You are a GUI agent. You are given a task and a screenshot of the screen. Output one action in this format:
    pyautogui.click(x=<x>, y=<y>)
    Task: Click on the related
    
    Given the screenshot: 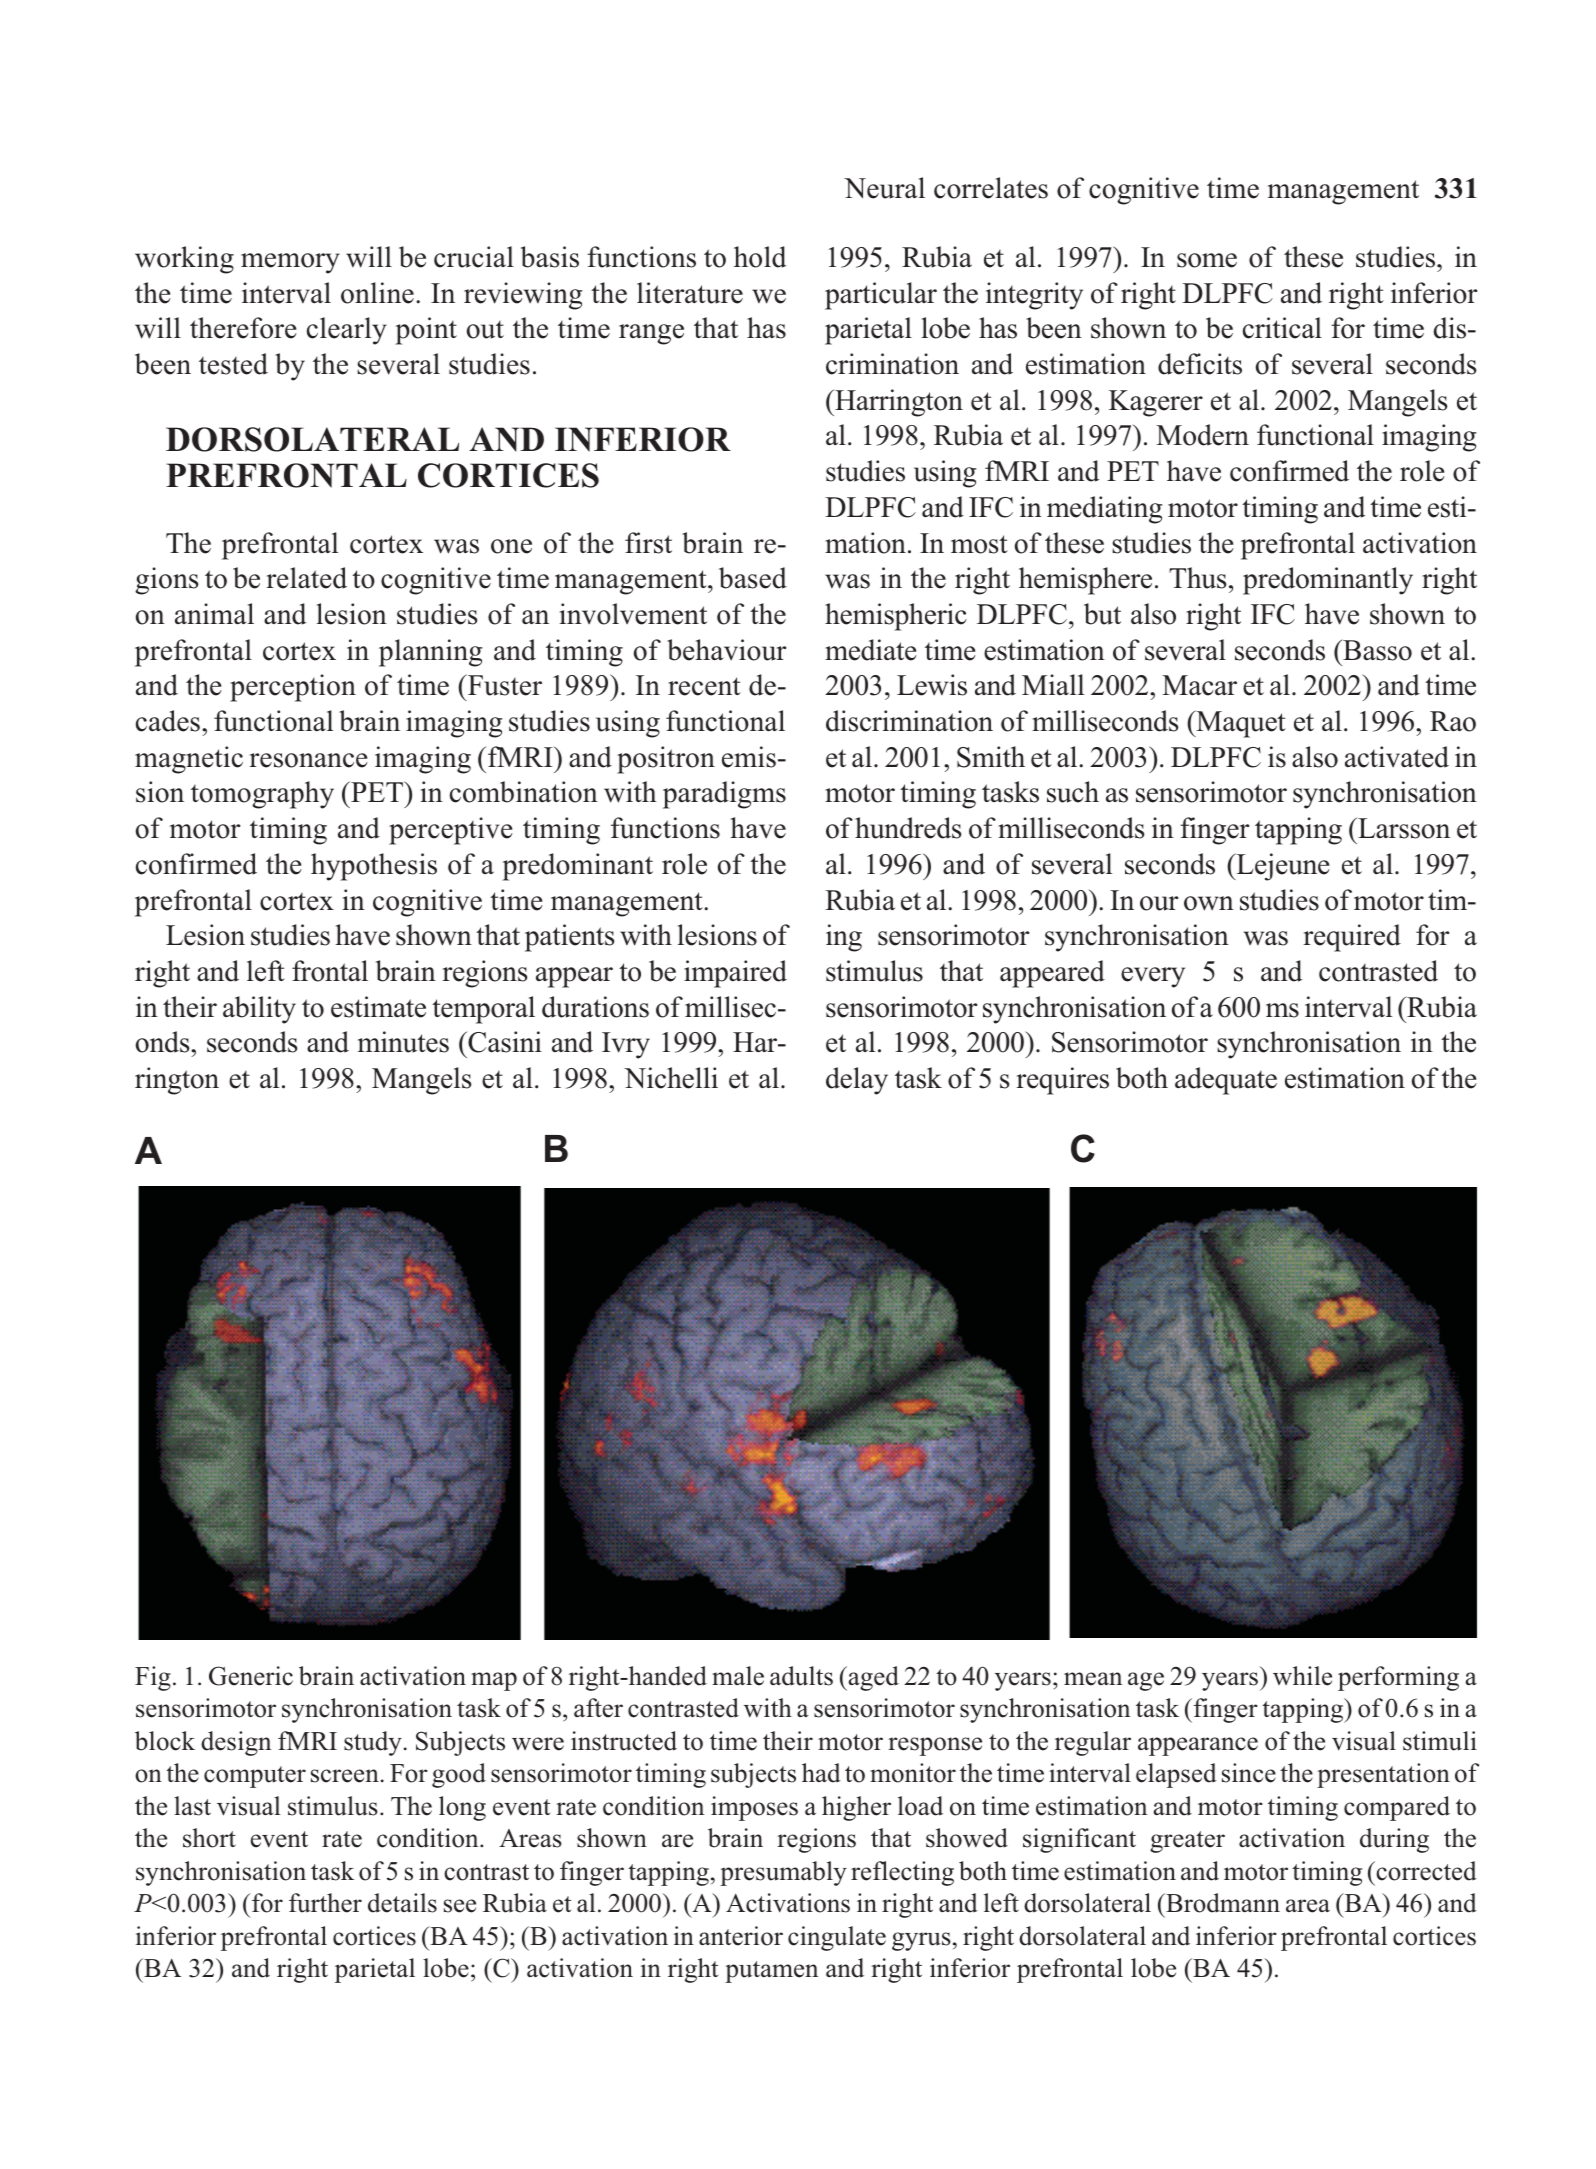 What is the action you would take?
    pyautogui.click(x=306, y=578)
